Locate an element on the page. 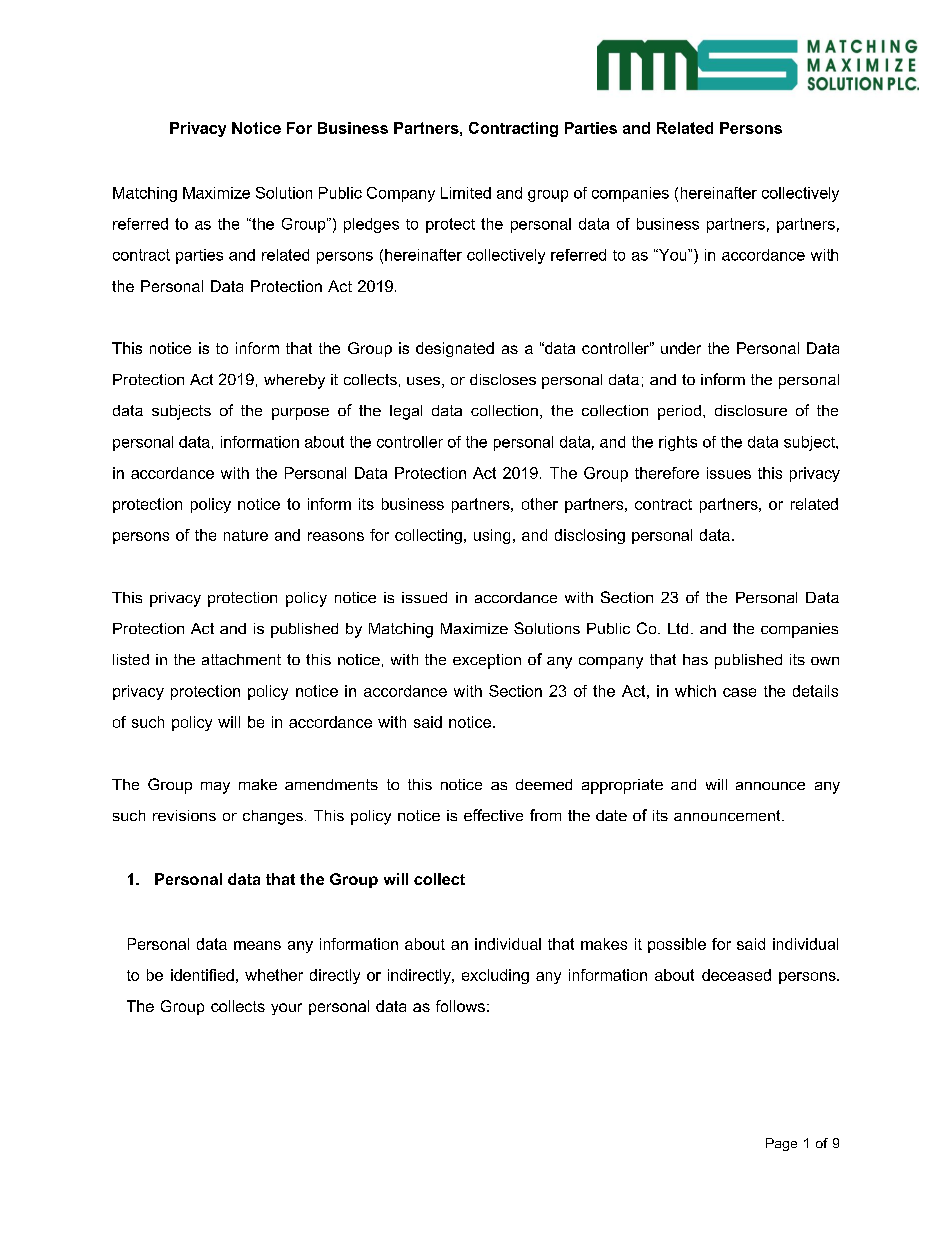 This image has width=952, height=1233. pledges is located at coordinates (371, 225).
